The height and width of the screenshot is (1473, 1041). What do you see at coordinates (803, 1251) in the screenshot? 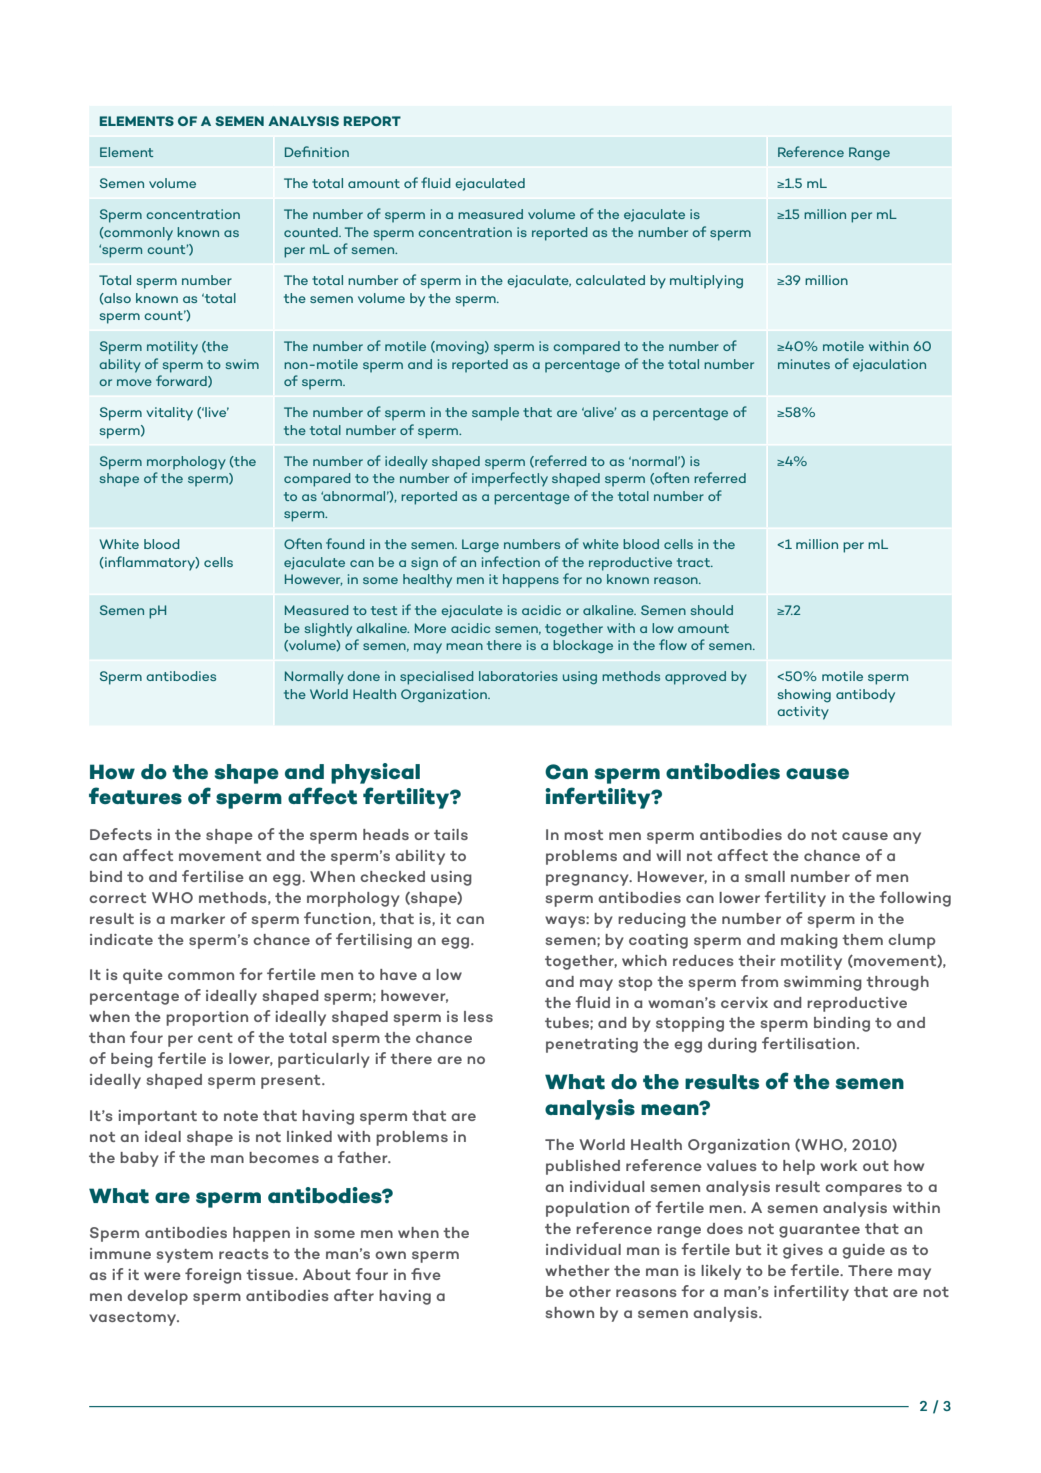
I see `gives` at bounding box center [803, 1251].
